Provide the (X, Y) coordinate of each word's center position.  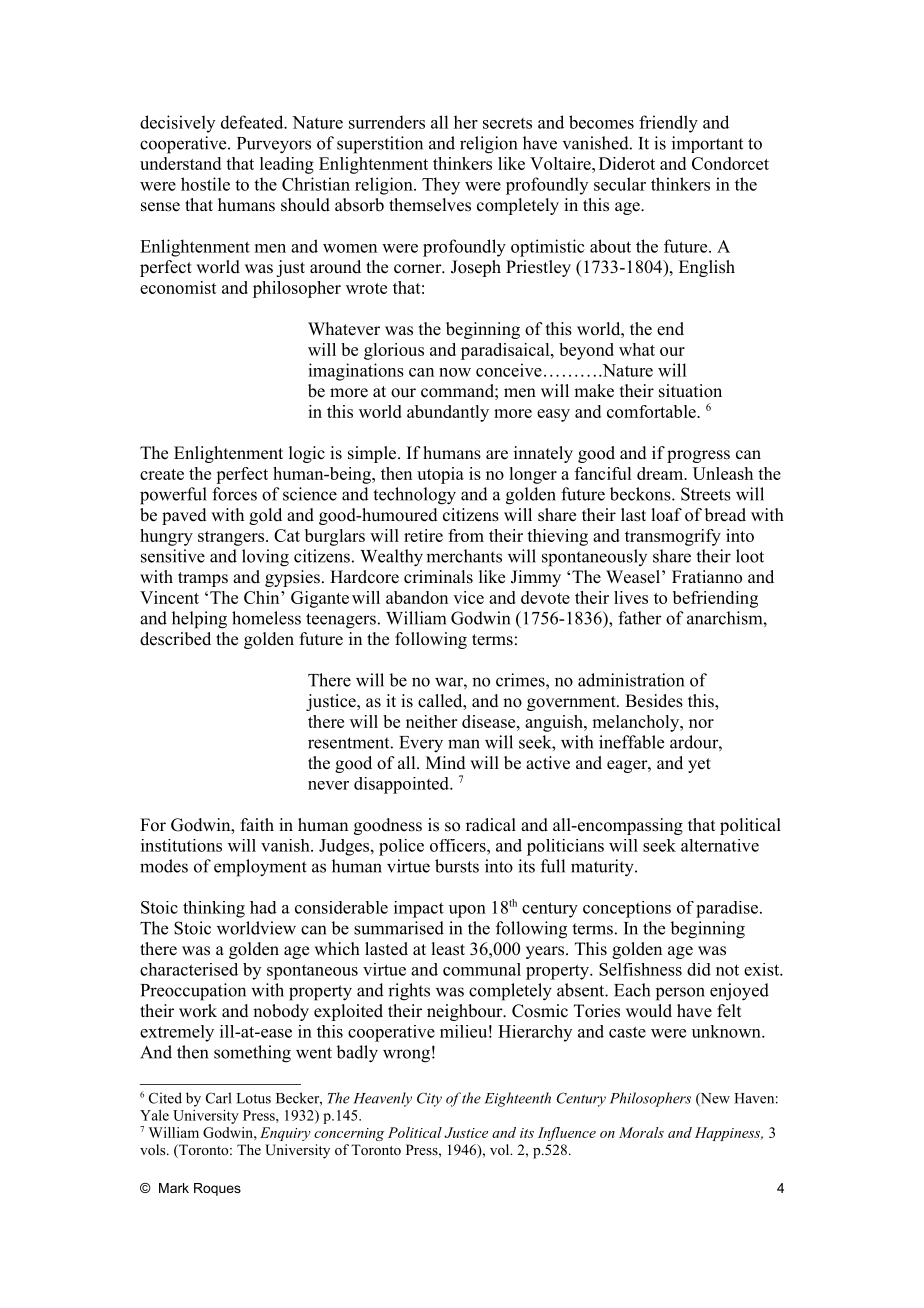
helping (199, 620)
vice (468, 597)
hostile (205, 184)
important (707, 144)
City (429, 1099)
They (441, 186)
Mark (174, 1188)
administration (631, 680)
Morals (641, 1132)
